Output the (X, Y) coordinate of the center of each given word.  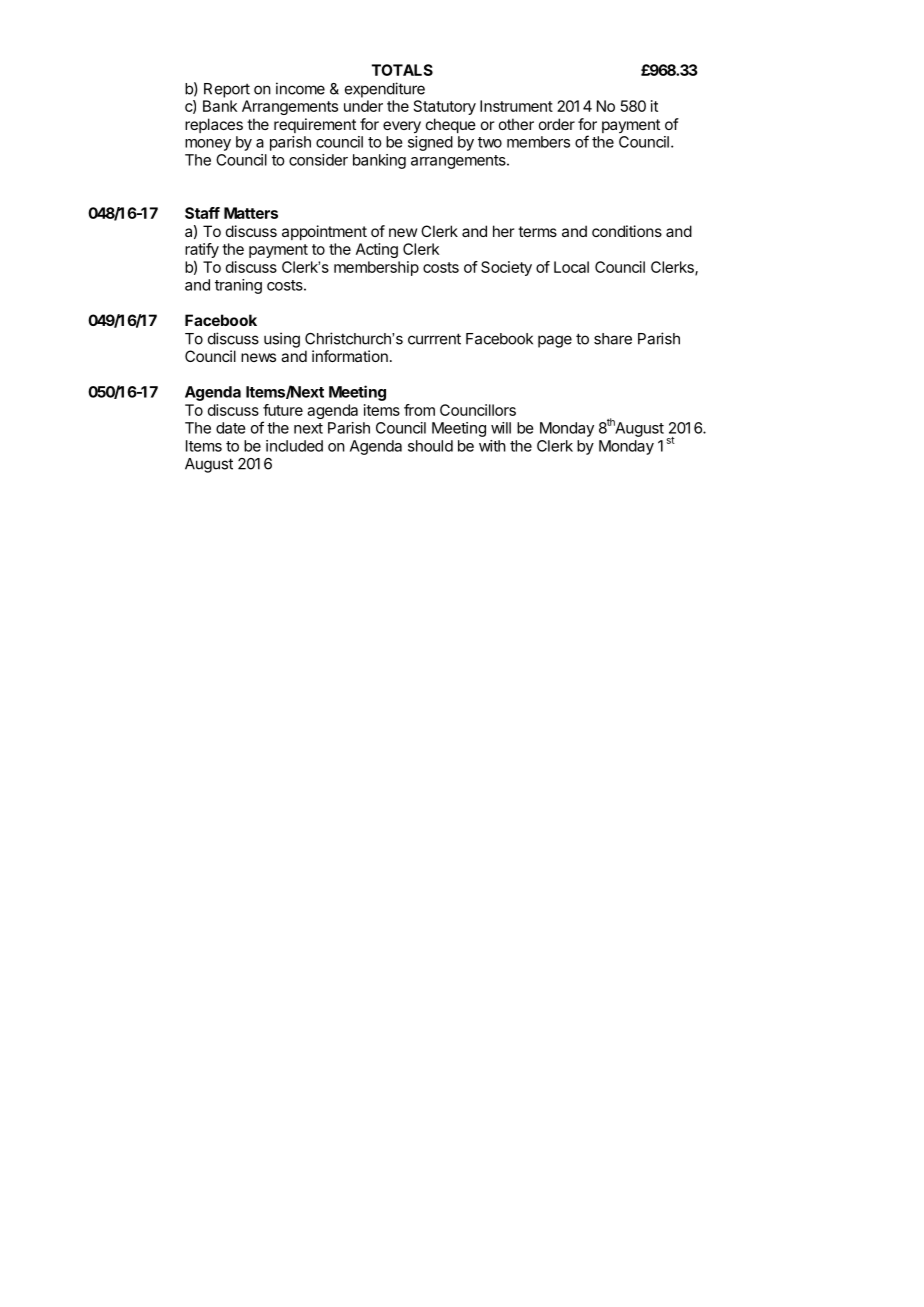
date (231, 428)
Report (227, 90)
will (501, 428)
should (430, 446)
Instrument (516, 106)
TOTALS (402, 70)
